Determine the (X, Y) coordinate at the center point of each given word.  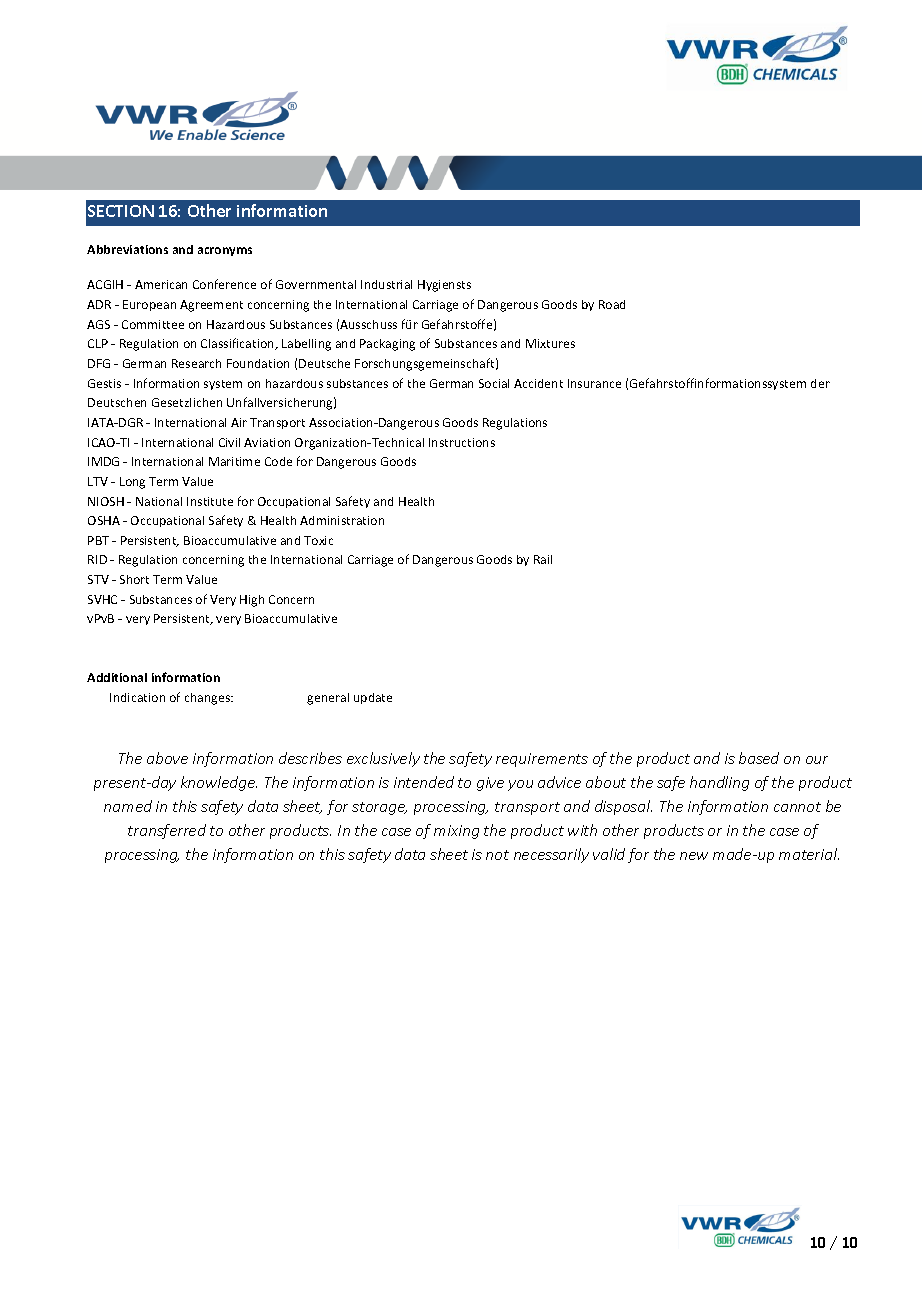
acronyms (225, 251)
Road (612, 304)
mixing (456, 832)
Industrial (386, 284)
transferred (167, 831)
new (694, 856)
